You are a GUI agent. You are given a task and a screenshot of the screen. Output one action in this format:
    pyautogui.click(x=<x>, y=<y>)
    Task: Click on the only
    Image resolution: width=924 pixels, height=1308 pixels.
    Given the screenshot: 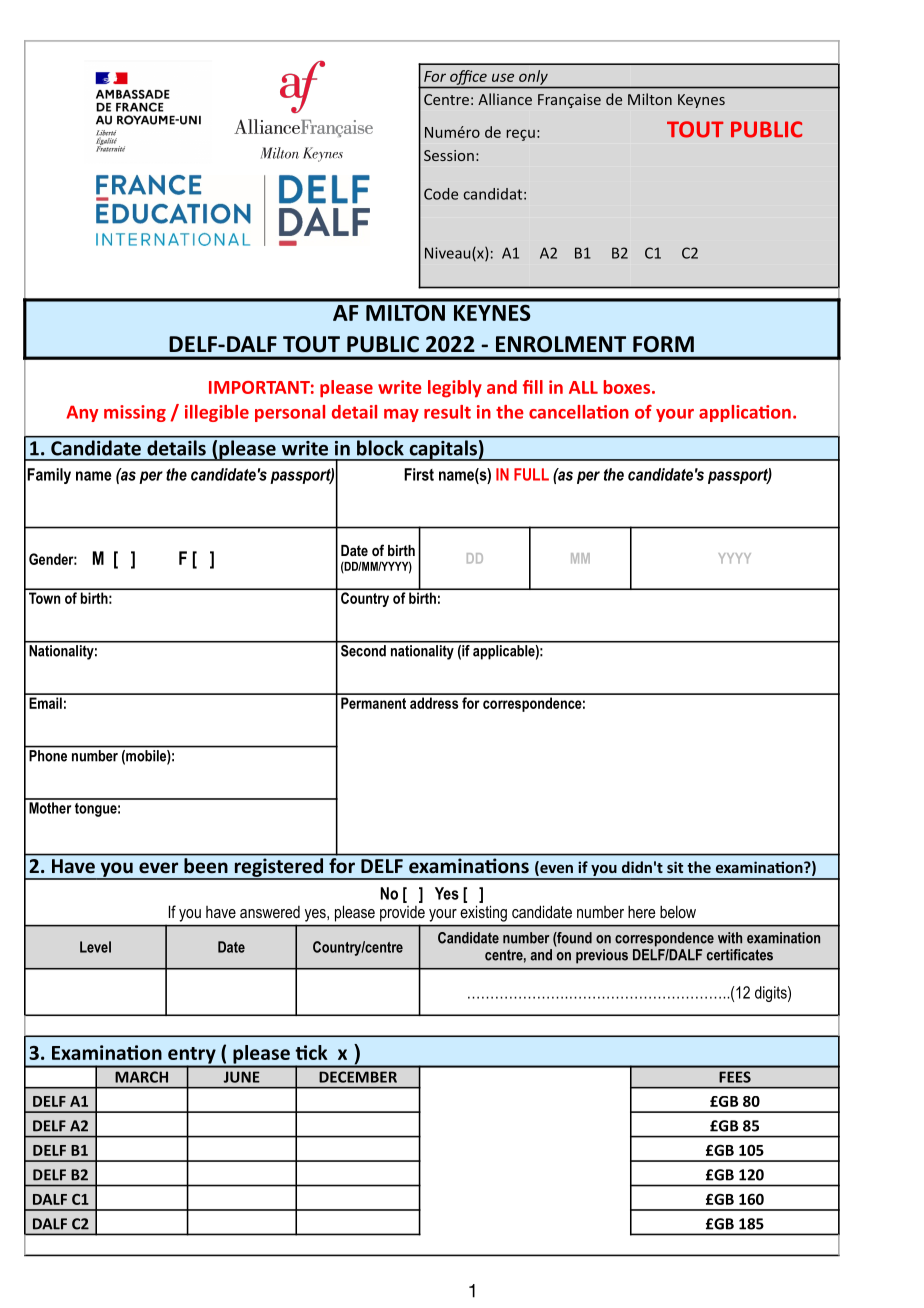 What is the action you would take?
    pyautogui.click(x=533, y=77)
